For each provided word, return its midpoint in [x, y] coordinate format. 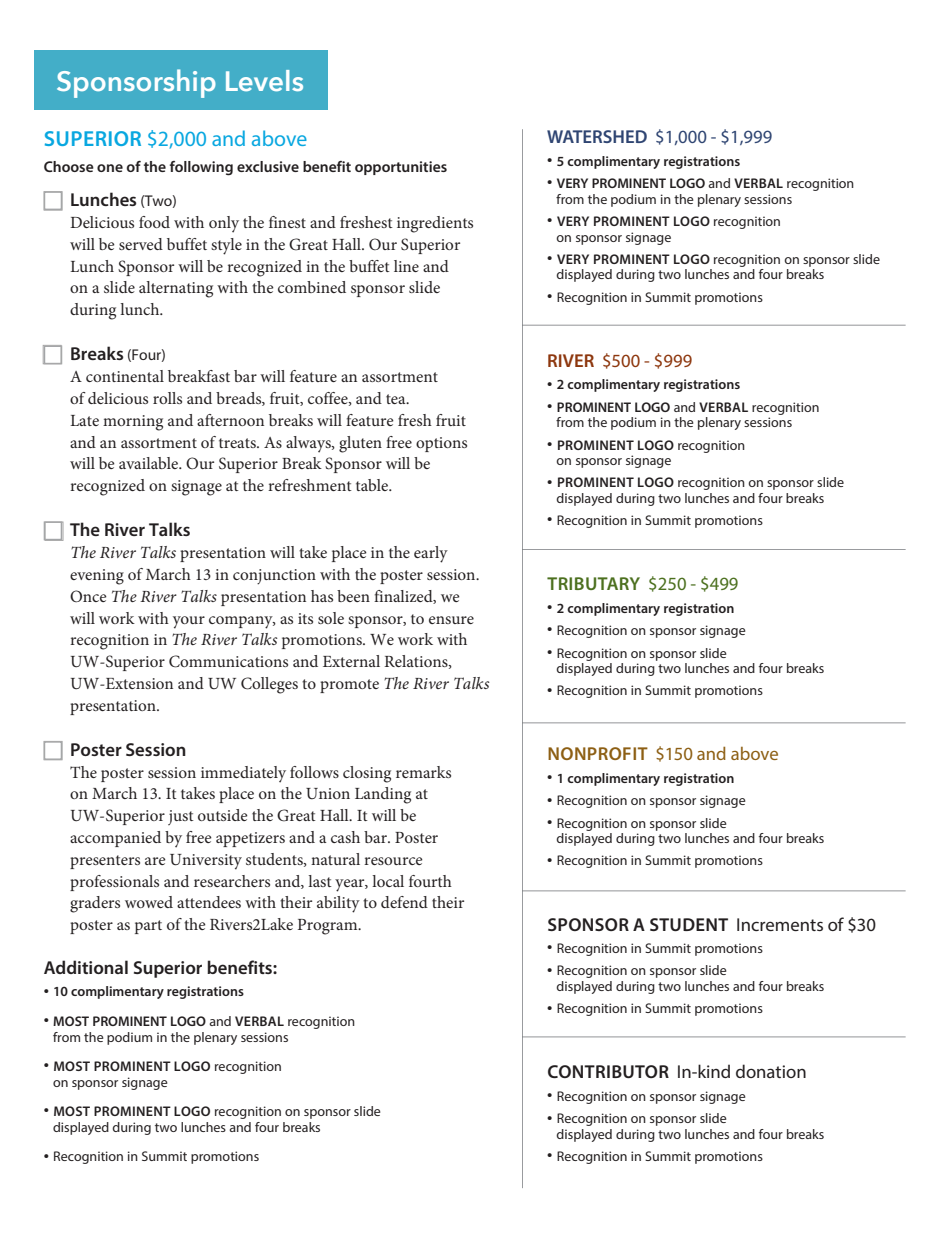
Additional [86, 967]
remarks [423, 772]
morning [133, 423]
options [441, 444]
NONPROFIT [598, 753]
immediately [243, 774]
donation [771, 1071]
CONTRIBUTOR [608, 1071]
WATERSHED [597, 136]
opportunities [401, 168]
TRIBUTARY [593, 583]
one [110, 168]
